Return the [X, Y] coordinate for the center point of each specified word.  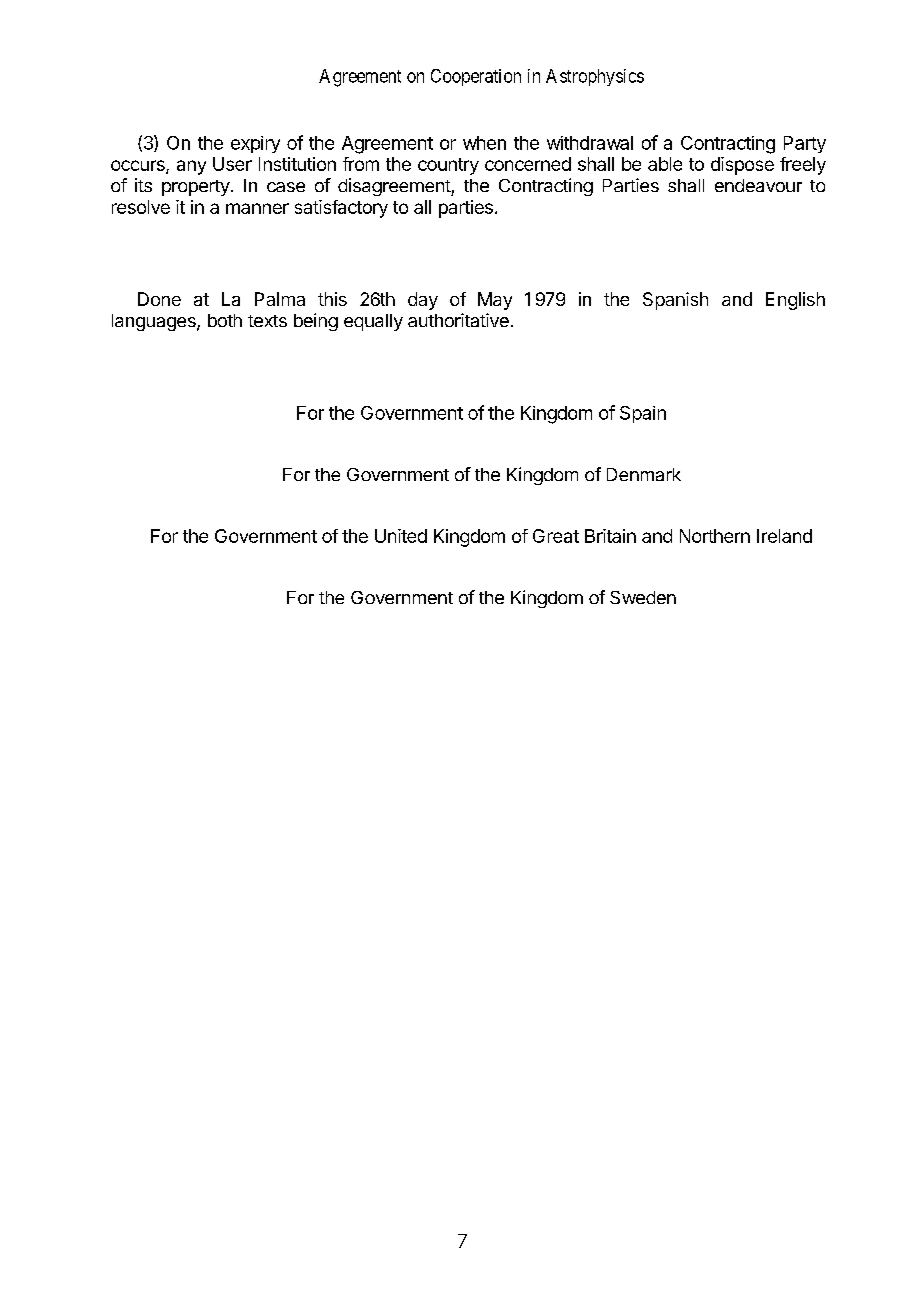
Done [159, 299]
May [495, 301]
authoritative [458, 320]
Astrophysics [595, 77]
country [448, 166]
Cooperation [476, 77]
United [401, 536]
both [225, 320]
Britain [610, 536]
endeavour [758, 185]
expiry [255, 144]
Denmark [644, 474]
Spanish [675, 301]
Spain [643, 414]
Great [556, 536]
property [196, 188]
